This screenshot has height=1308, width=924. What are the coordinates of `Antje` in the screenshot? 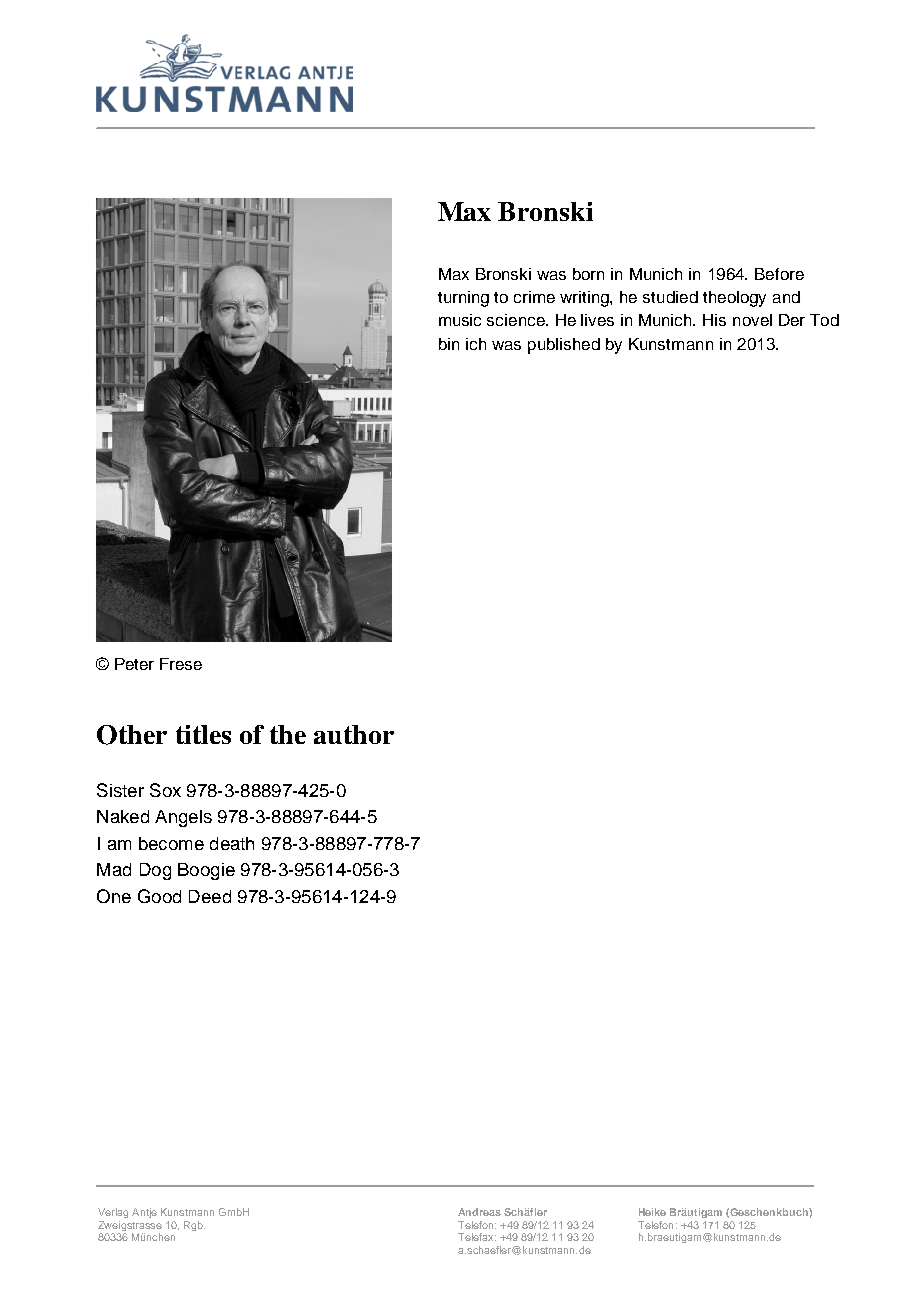 It's located at (144, 1213).
